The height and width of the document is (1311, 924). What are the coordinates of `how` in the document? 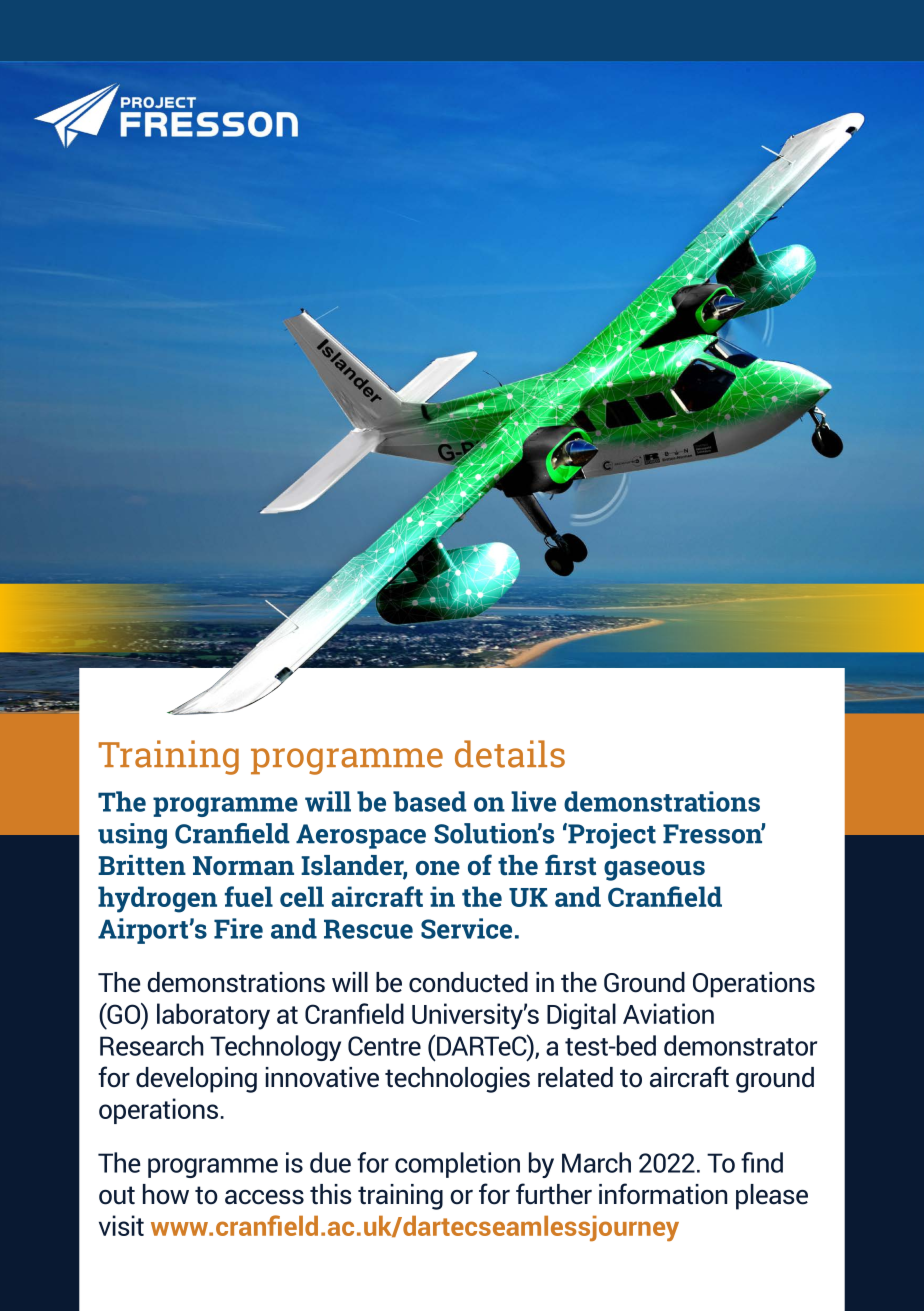 It's located at (166, 1194).
